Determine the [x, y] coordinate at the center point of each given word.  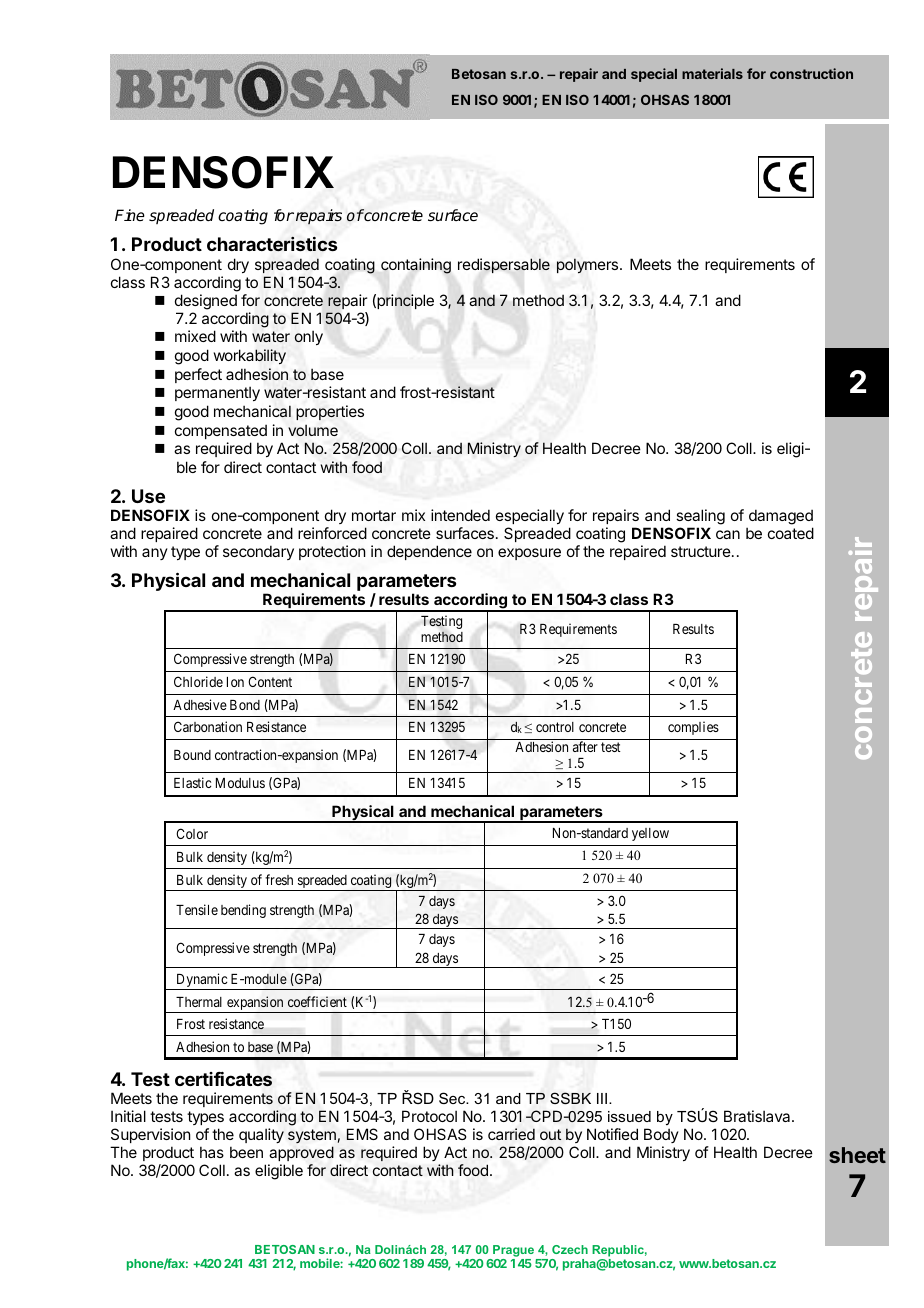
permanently [217, 393]
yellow [650, 834]
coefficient [317, 1001]
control [555, 727]
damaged [780, 518]
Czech [570, 1249]
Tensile [197, 909]
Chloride [198, 681]
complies [693, 728]
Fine [130, 215]
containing [416, 266]
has [212, 1152]
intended [460, 515]
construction [811, 73]
